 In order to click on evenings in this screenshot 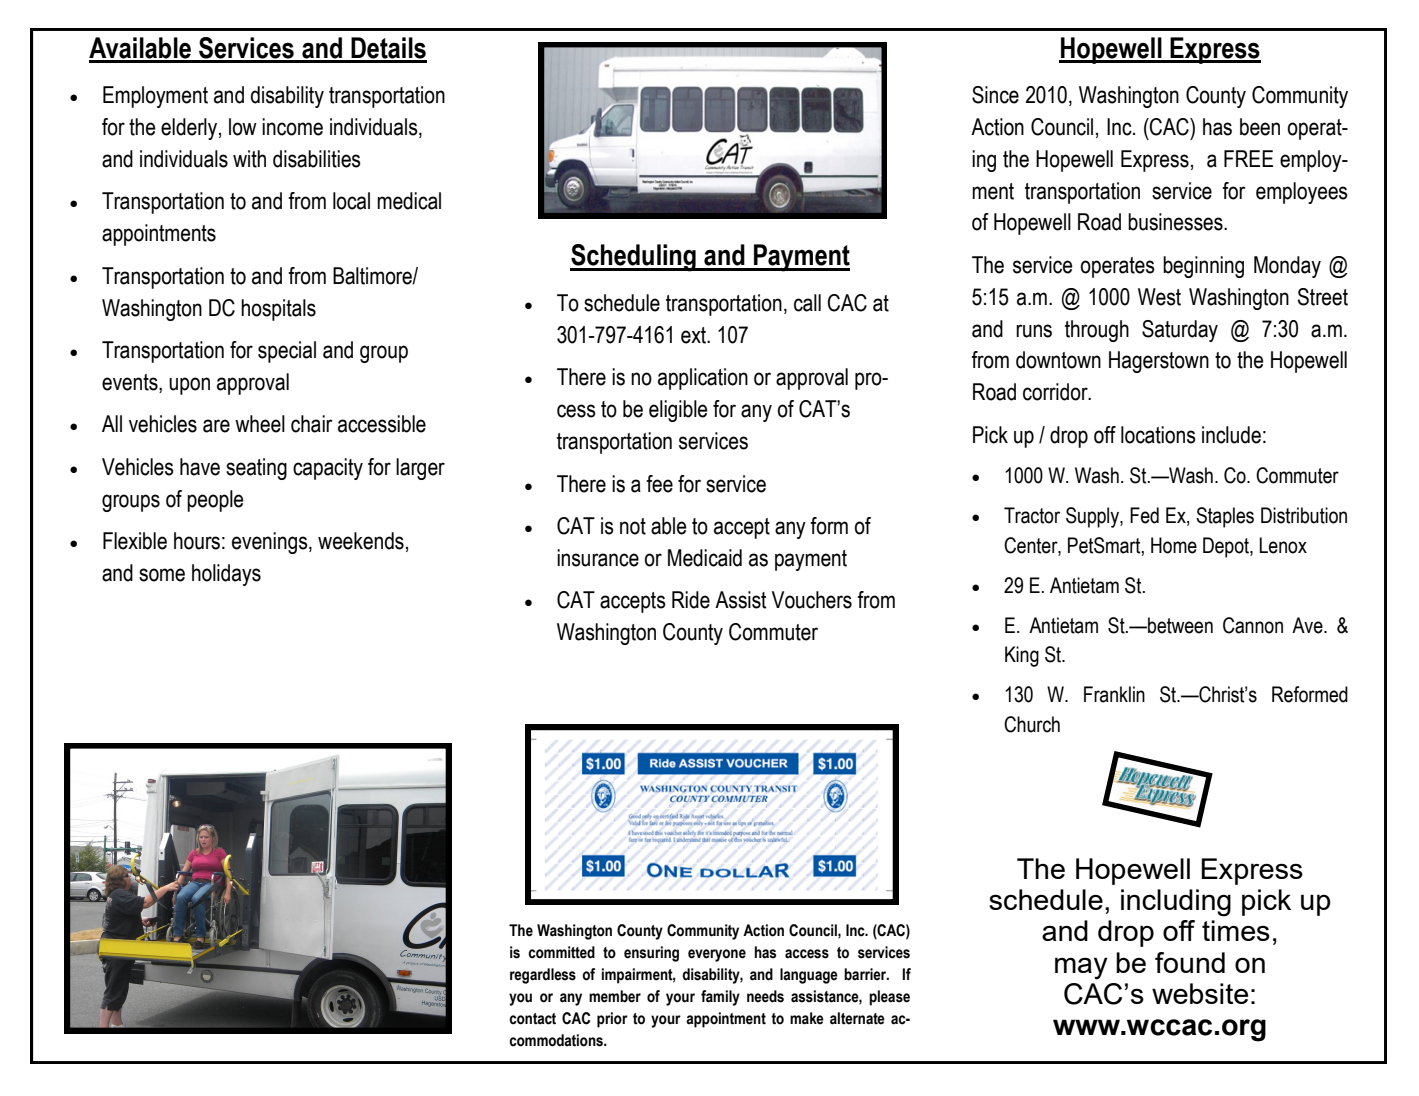, I will do `click(271, 543)`.
